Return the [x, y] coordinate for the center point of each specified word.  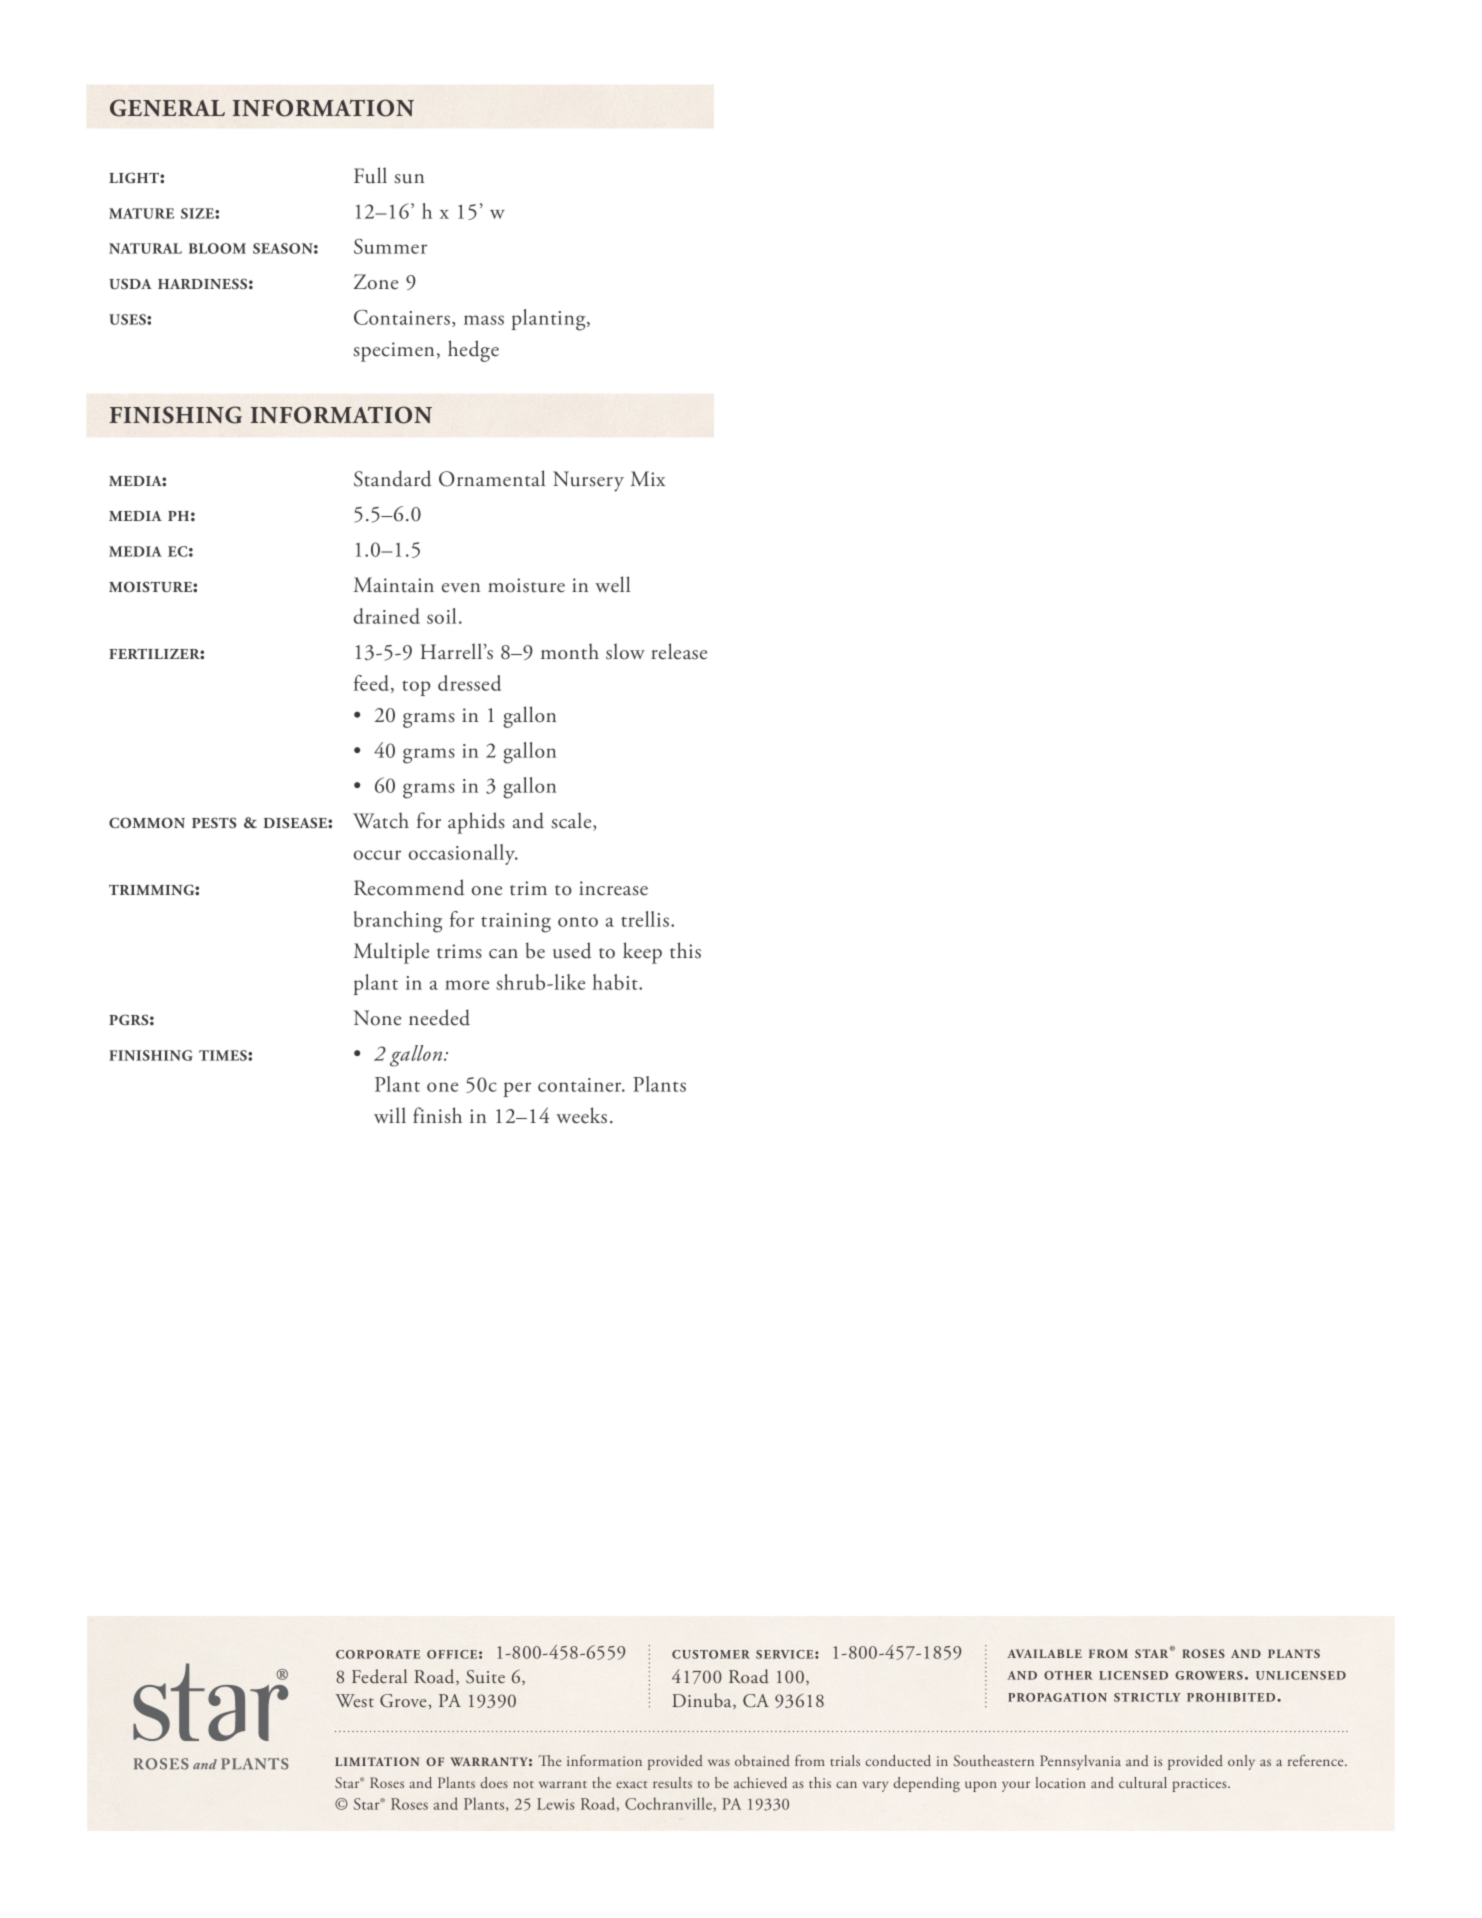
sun [409, 179]
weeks [581, 1115]
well [612, 584]
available [1044, 1653]
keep [642, 953]
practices [1200, 1785]
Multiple [391, 953]
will [390, 1115]
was [719, 1762]
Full [370, 175]
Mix [648, 478]
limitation [377, 1761]
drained [387, 616]
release [679, 651]
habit [616, 982]
